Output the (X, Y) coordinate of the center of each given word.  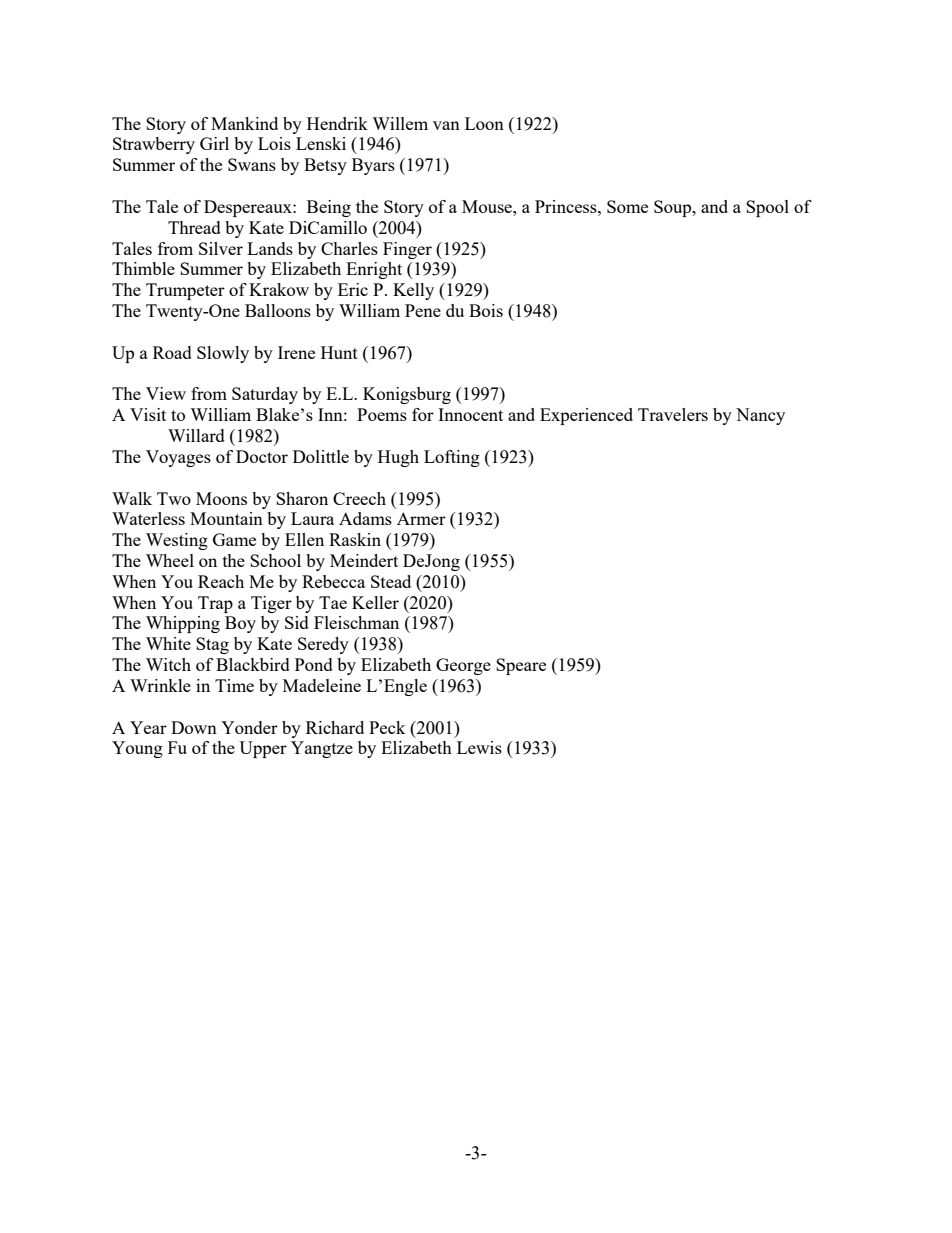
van (446, 125)
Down (194, 727)
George (463, 666)
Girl (214, 143)
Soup (674, 208)
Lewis (479, 747)
